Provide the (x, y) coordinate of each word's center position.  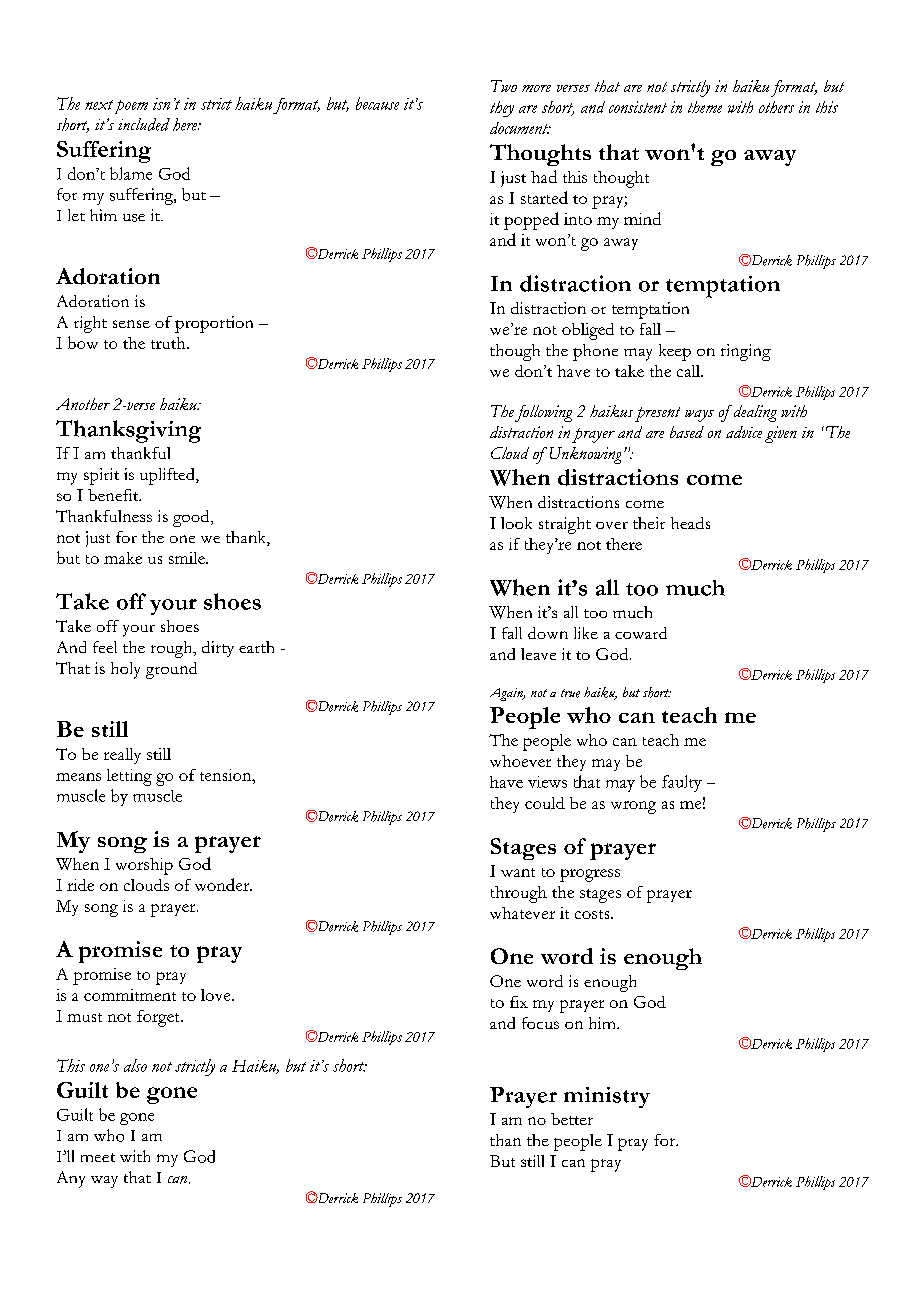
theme (705, 107)
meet (98, 1157)
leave (538, 654)
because (377, 103)
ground (171, 670)
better (572, 1119)
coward (641, 633)
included (144, 124)
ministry (607, 1097)
